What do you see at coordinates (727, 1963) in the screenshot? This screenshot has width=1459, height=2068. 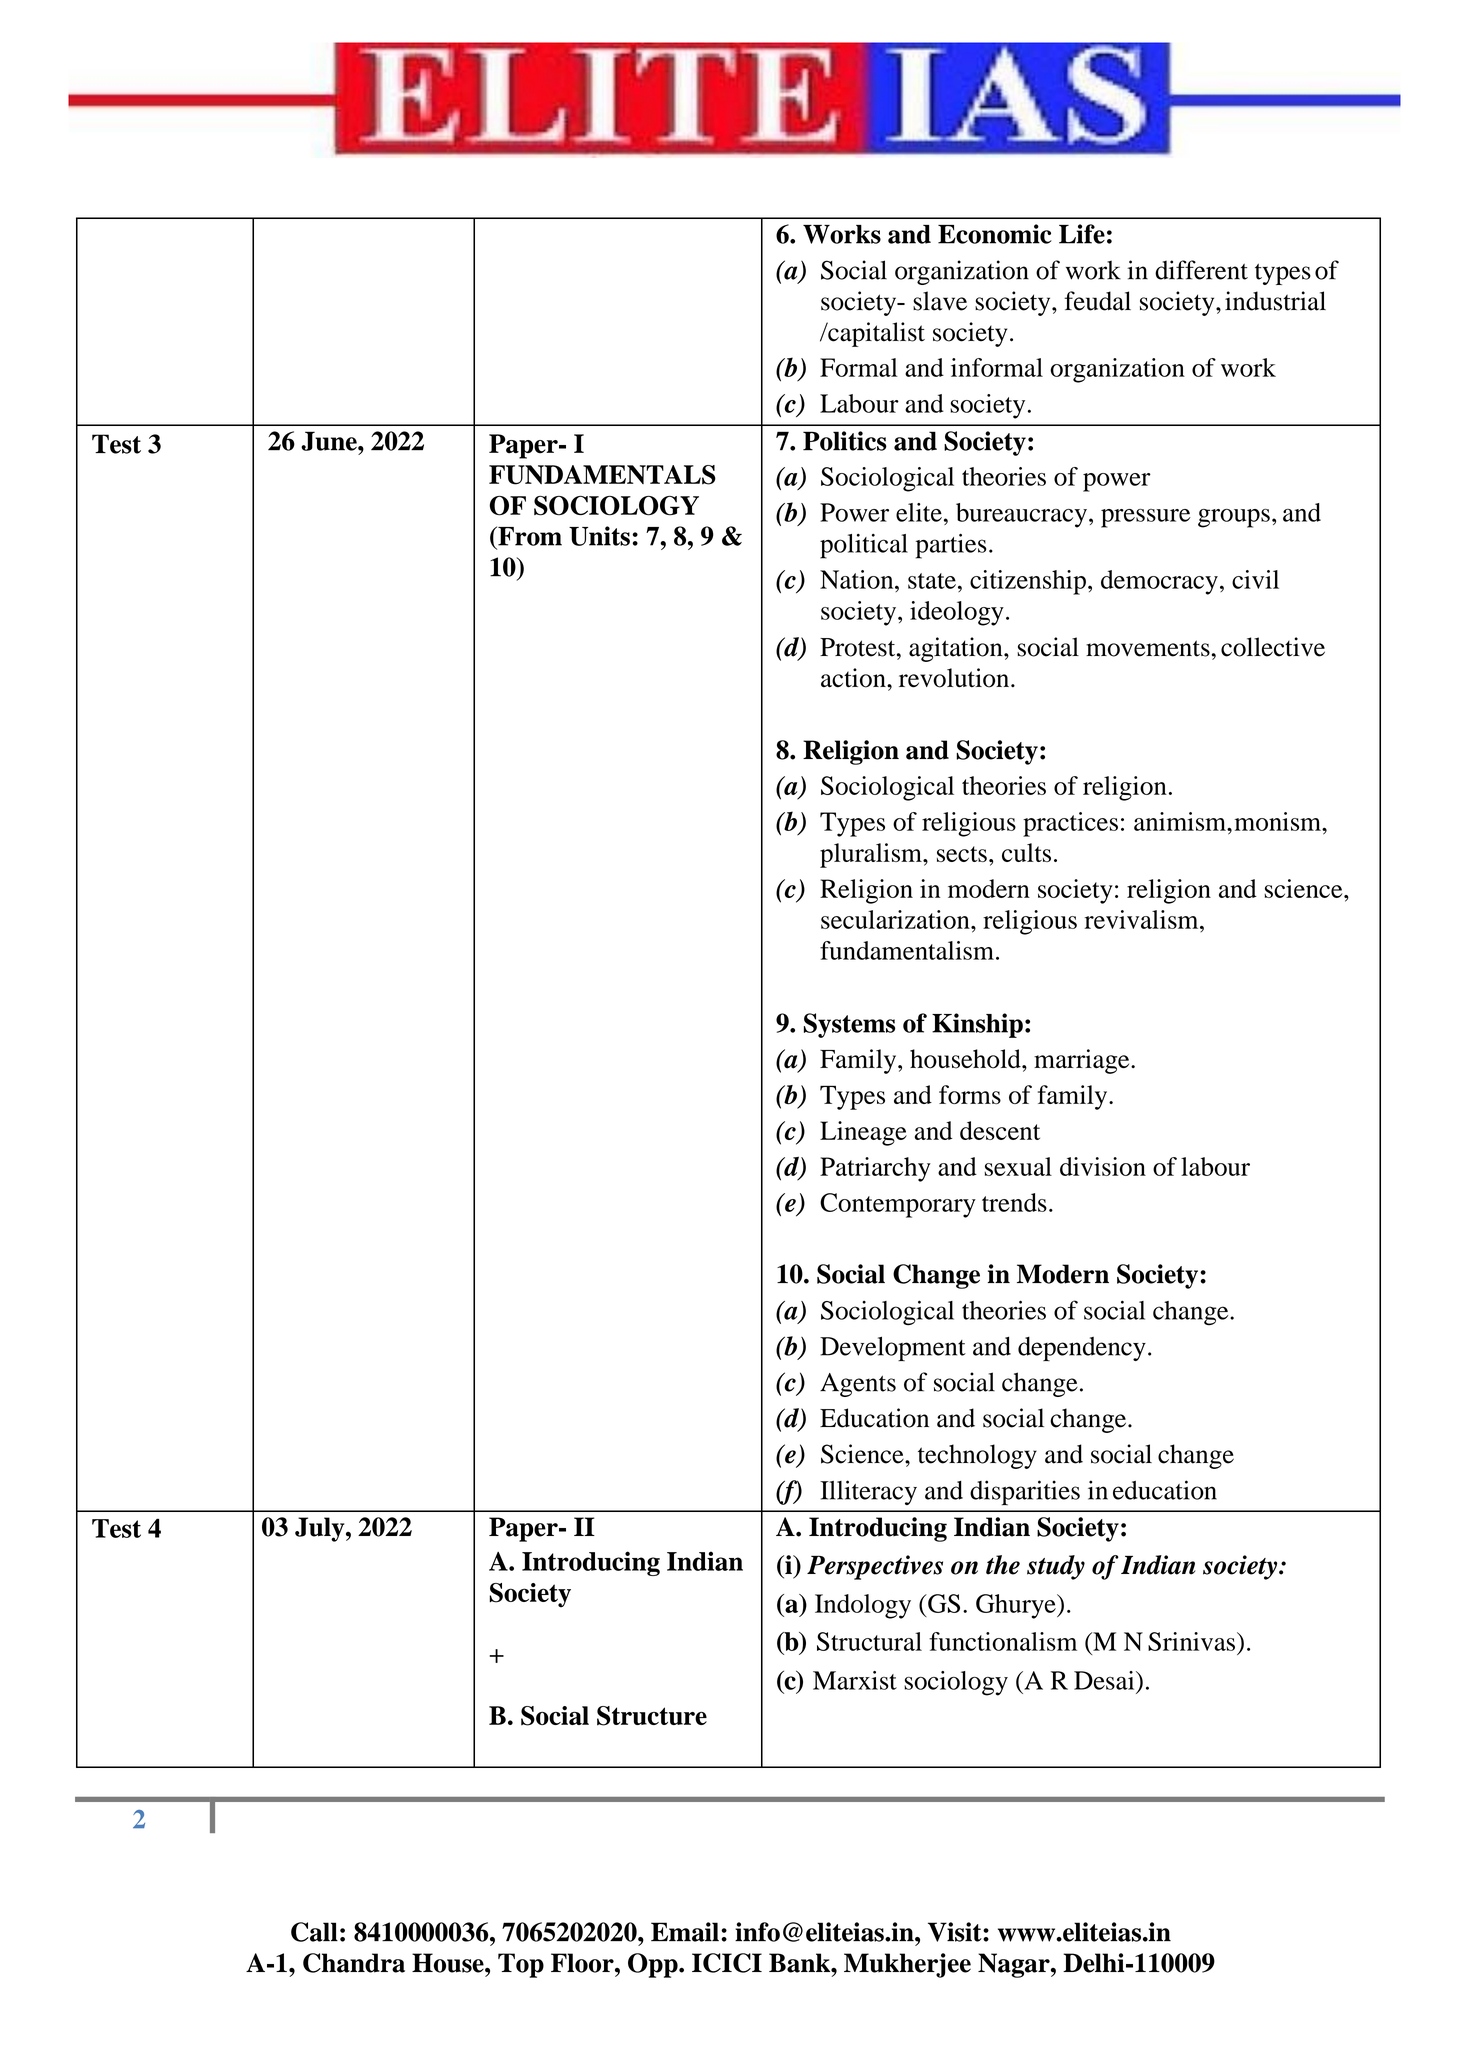 I see `ICICI` at bounding box center [727, 1963].
